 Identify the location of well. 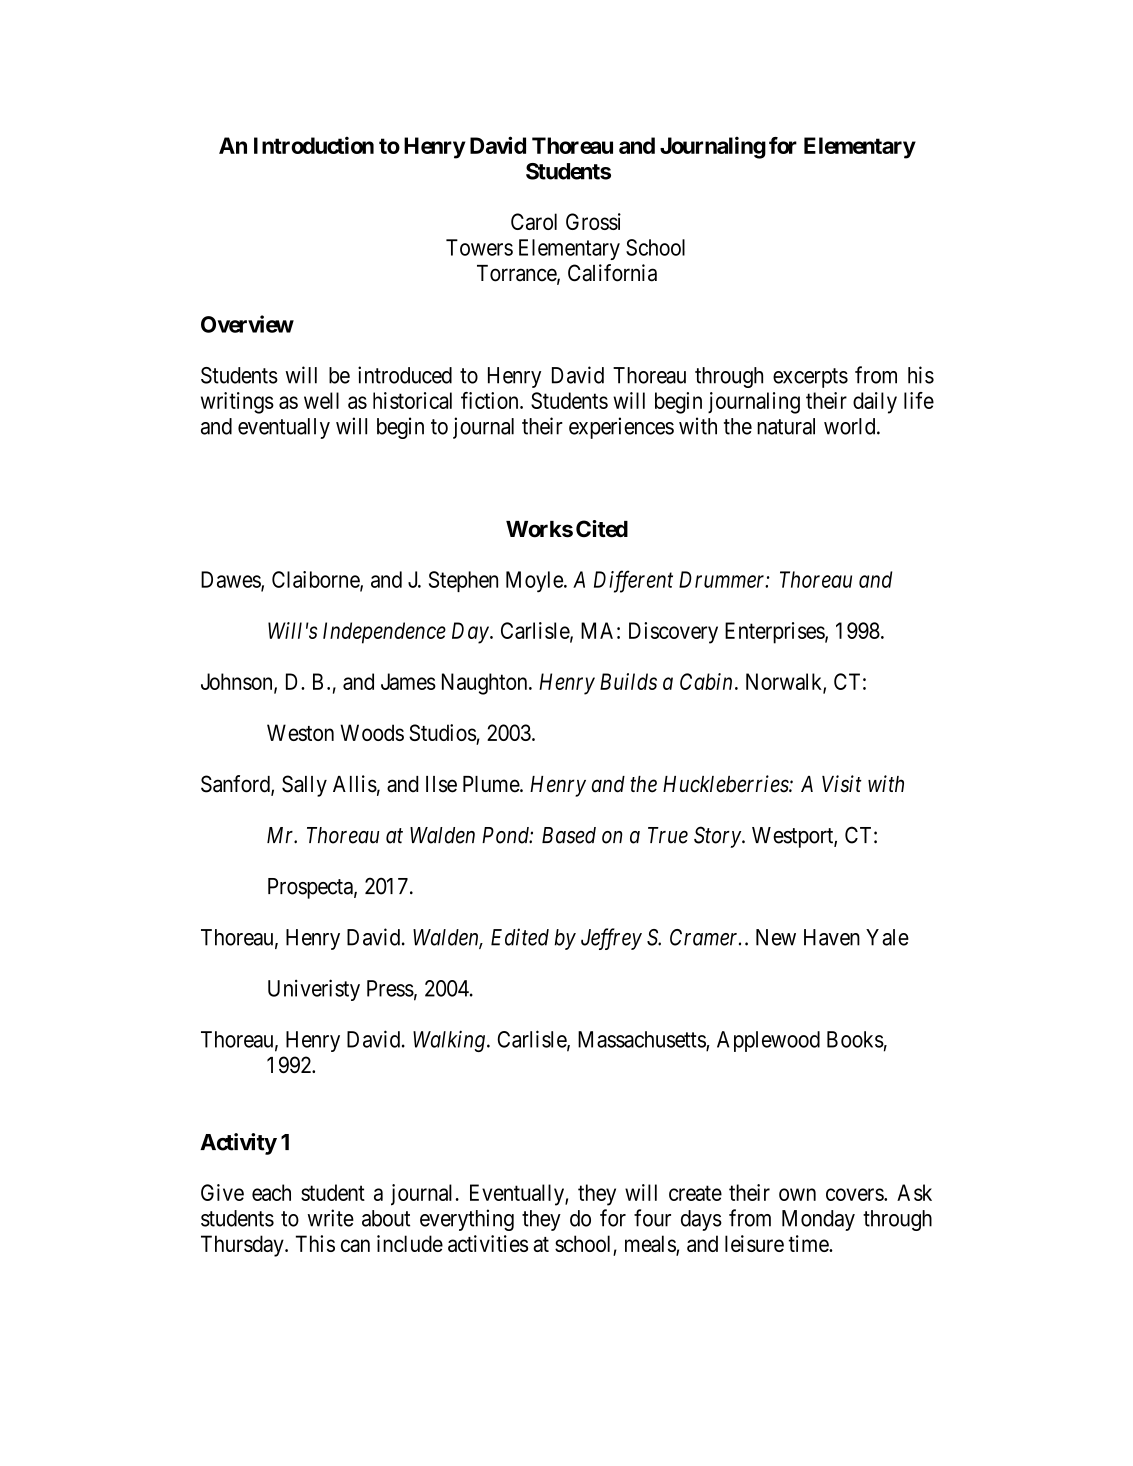
(321, 400).
